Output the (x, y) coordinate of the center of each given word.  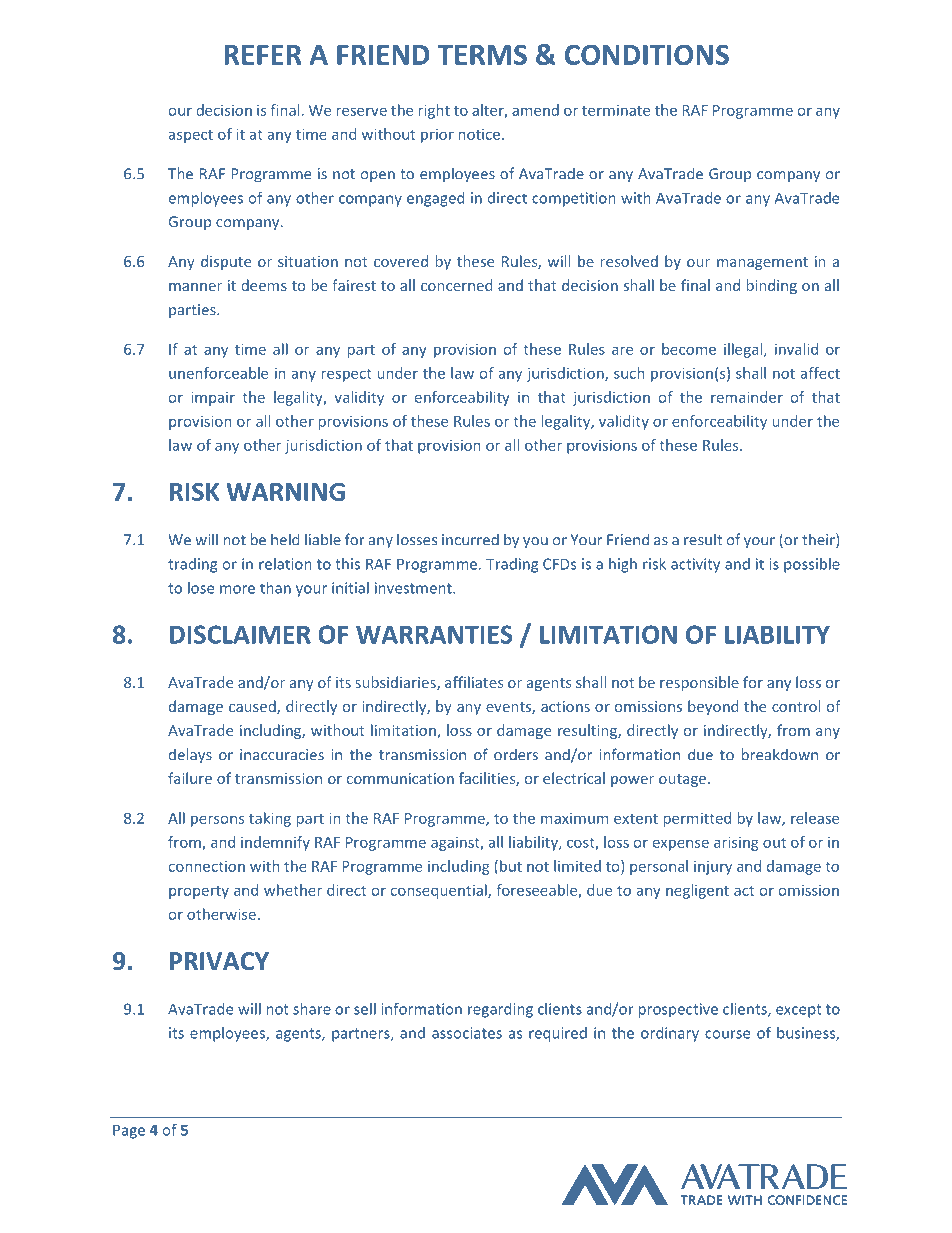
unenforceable (218, 373)
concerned (456, 285)
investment (414, 588)
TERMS (482, 54)
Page (129, 1131)
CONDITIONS (647, 54)
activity (695, 565)
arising (736, 843)
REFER (263, 55)
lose (201, 588)
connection (207, 866)
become (689, 349)
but (511, 866)
